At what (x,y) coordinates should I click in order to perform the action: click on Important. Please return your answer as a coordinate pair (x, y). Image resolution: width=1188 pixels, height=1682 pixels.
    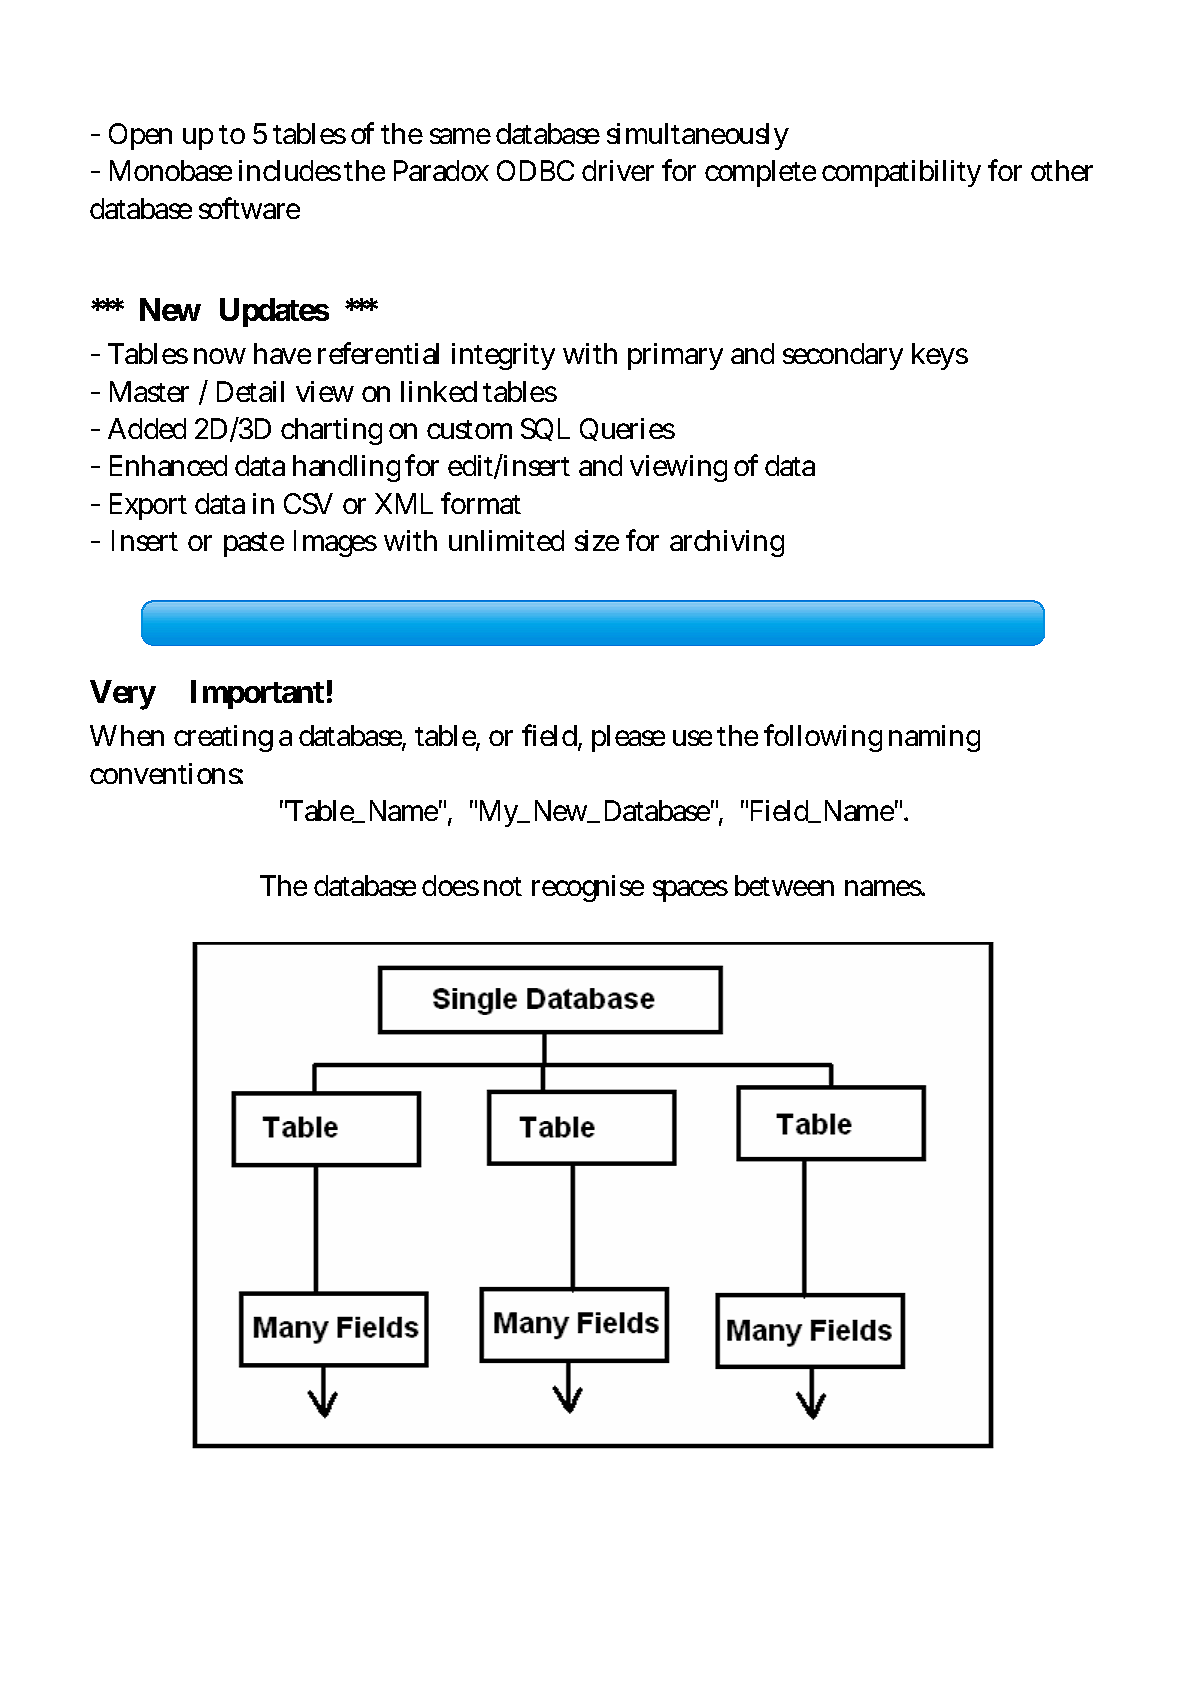
    Looking at the image, I should click on (257, 694).
